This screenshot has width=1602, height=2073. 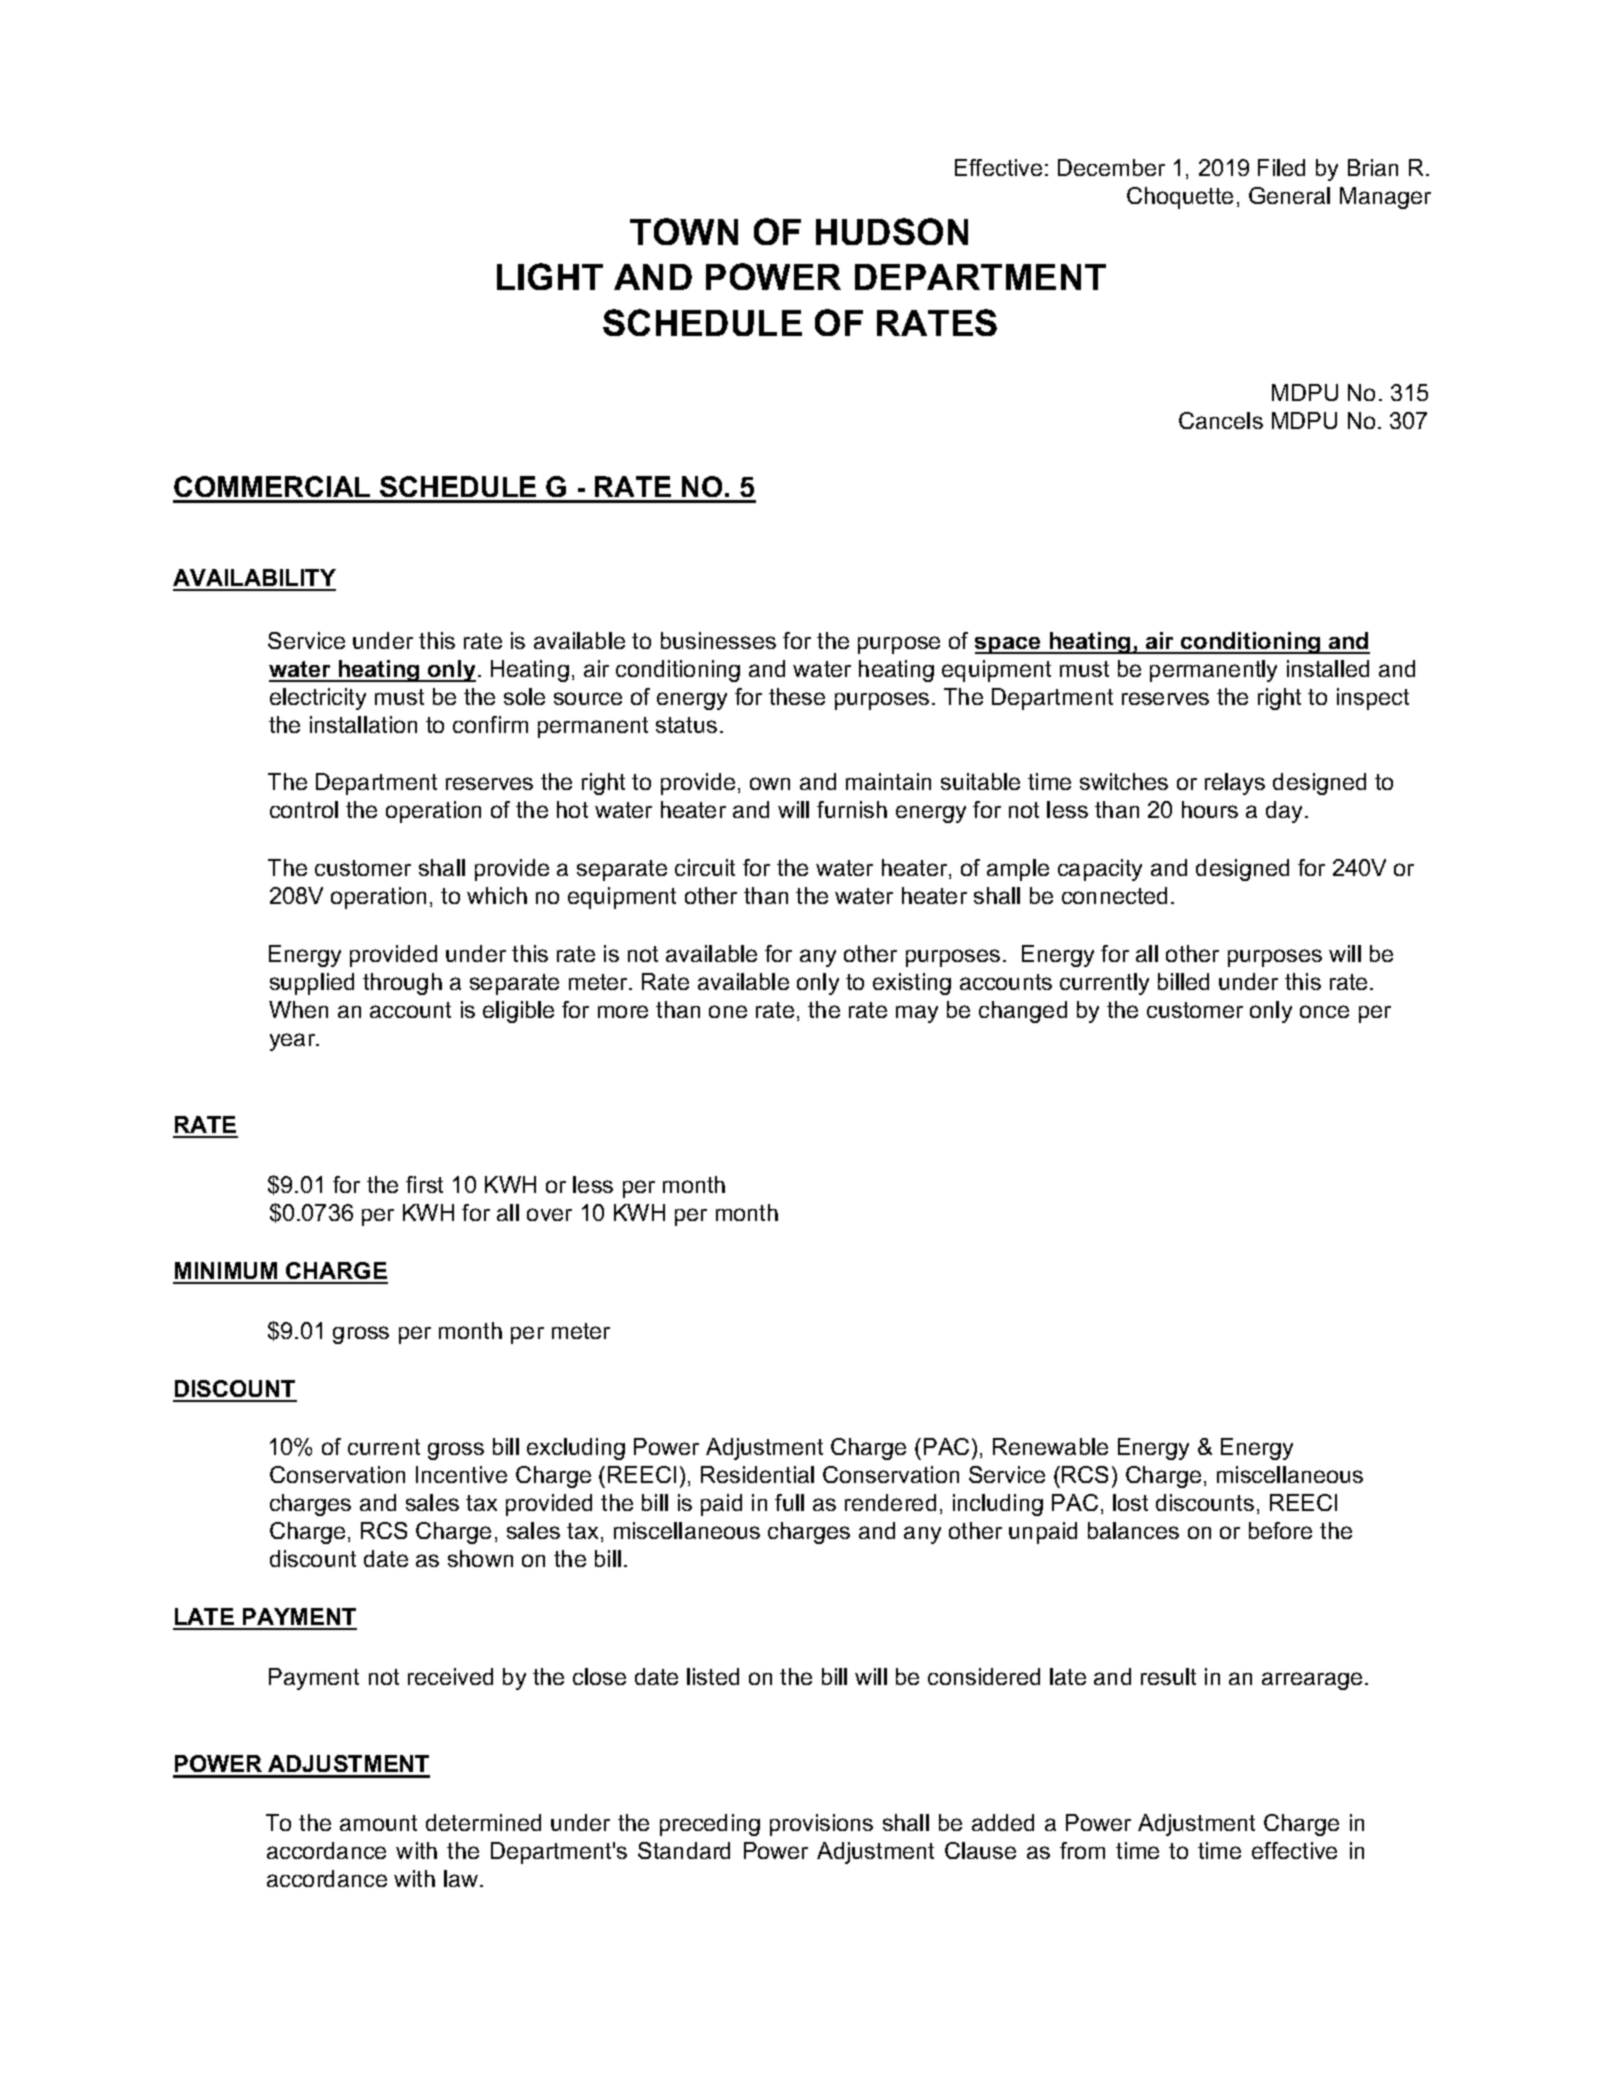 What do you see at coordinates (1289, 195) in the screenshot?
I see `General` at bounding box center [1289, 195].
